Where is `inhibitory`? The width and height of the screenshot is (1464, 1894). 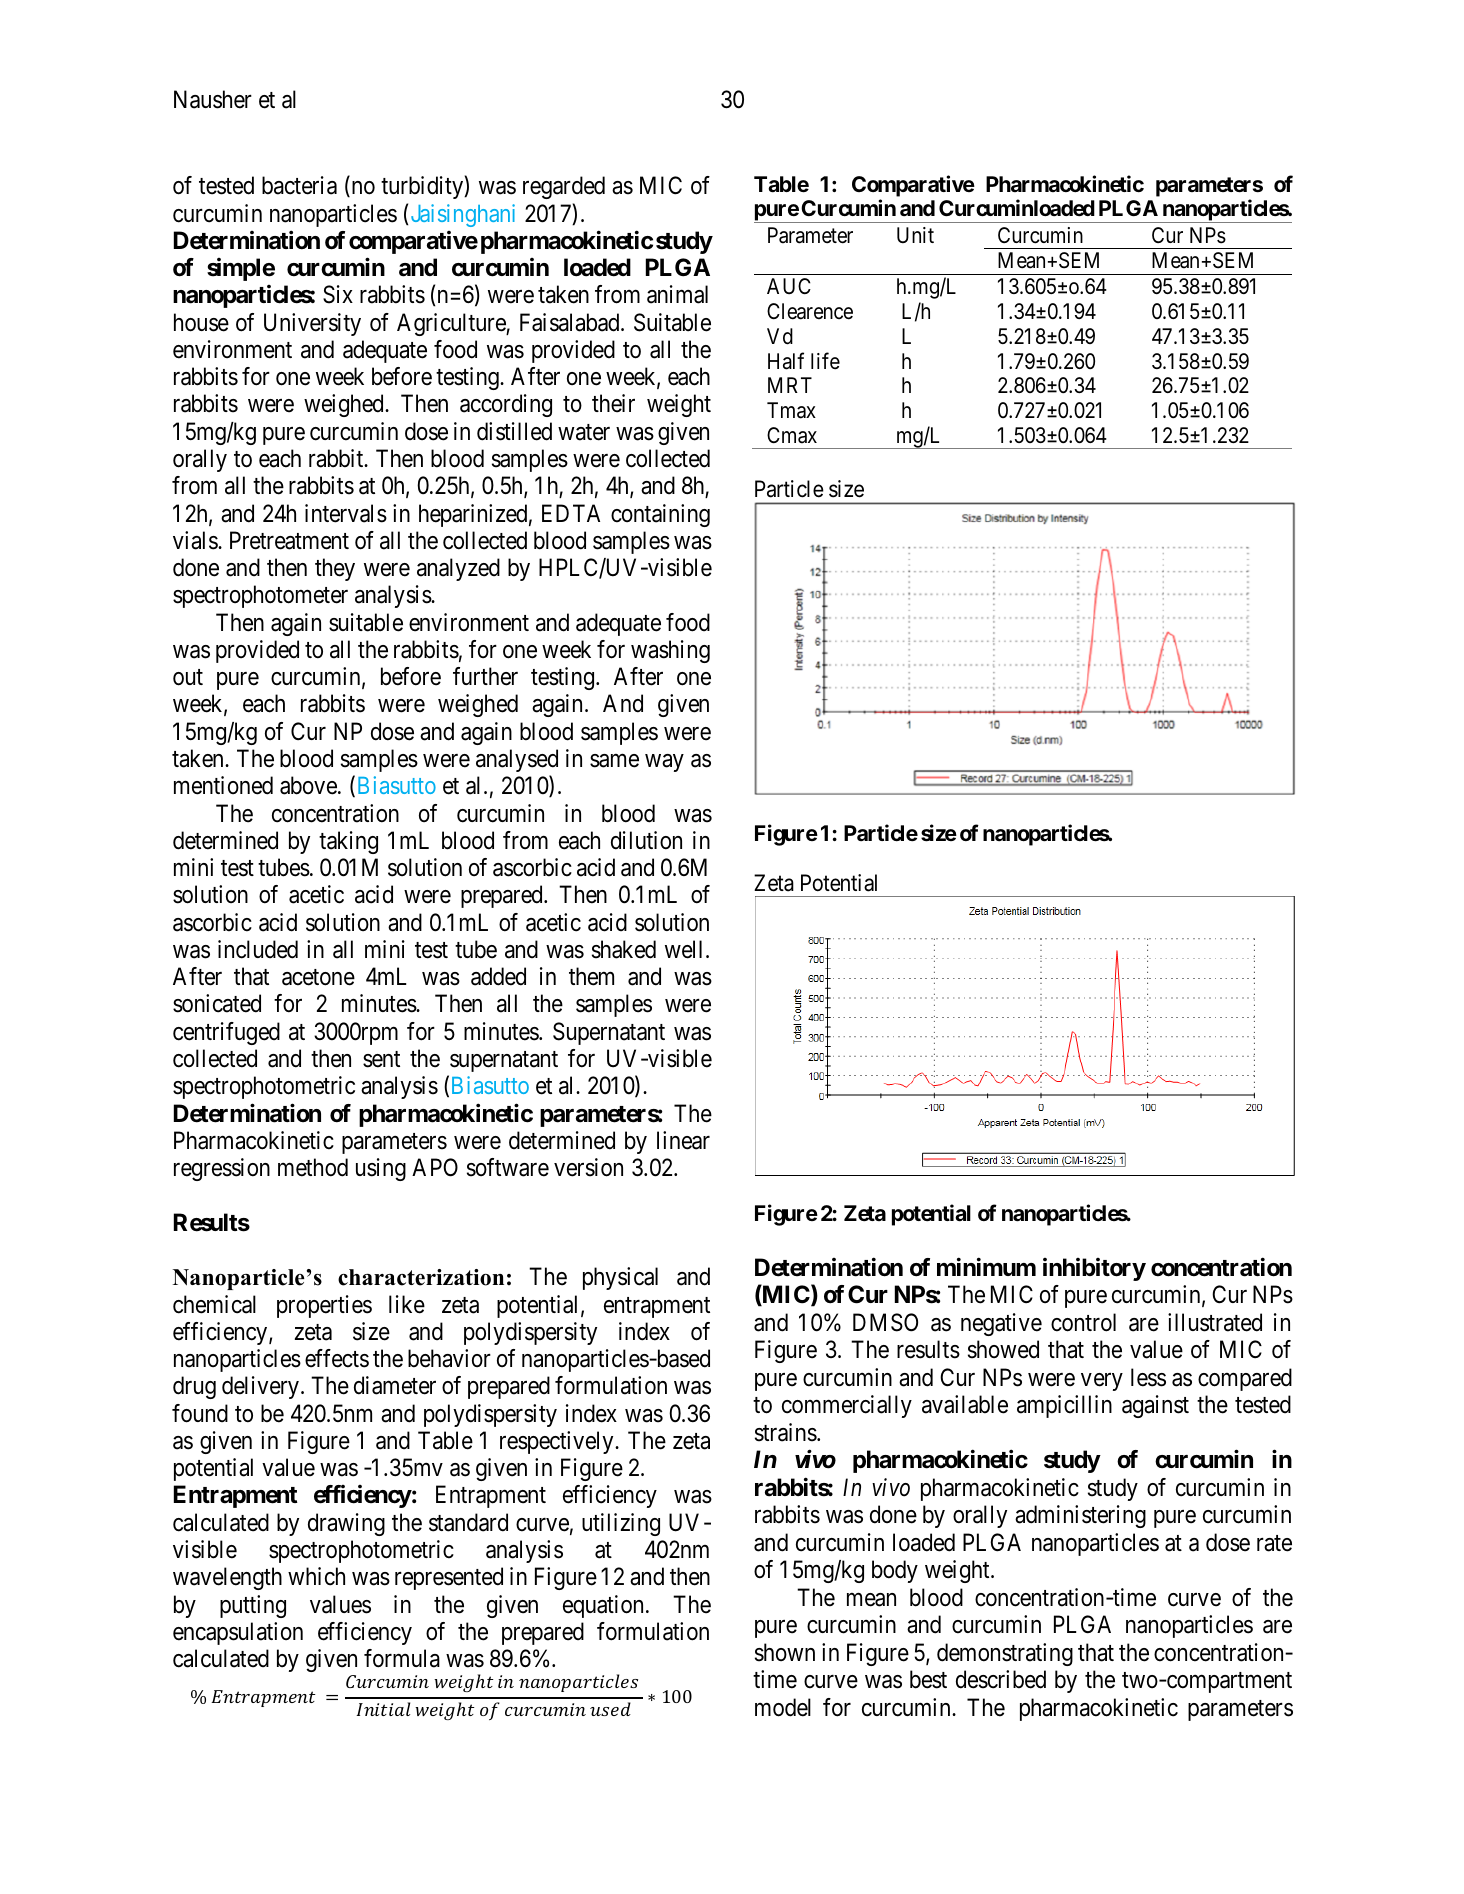
inhibitory is located at coordinates (1094, 1269).
